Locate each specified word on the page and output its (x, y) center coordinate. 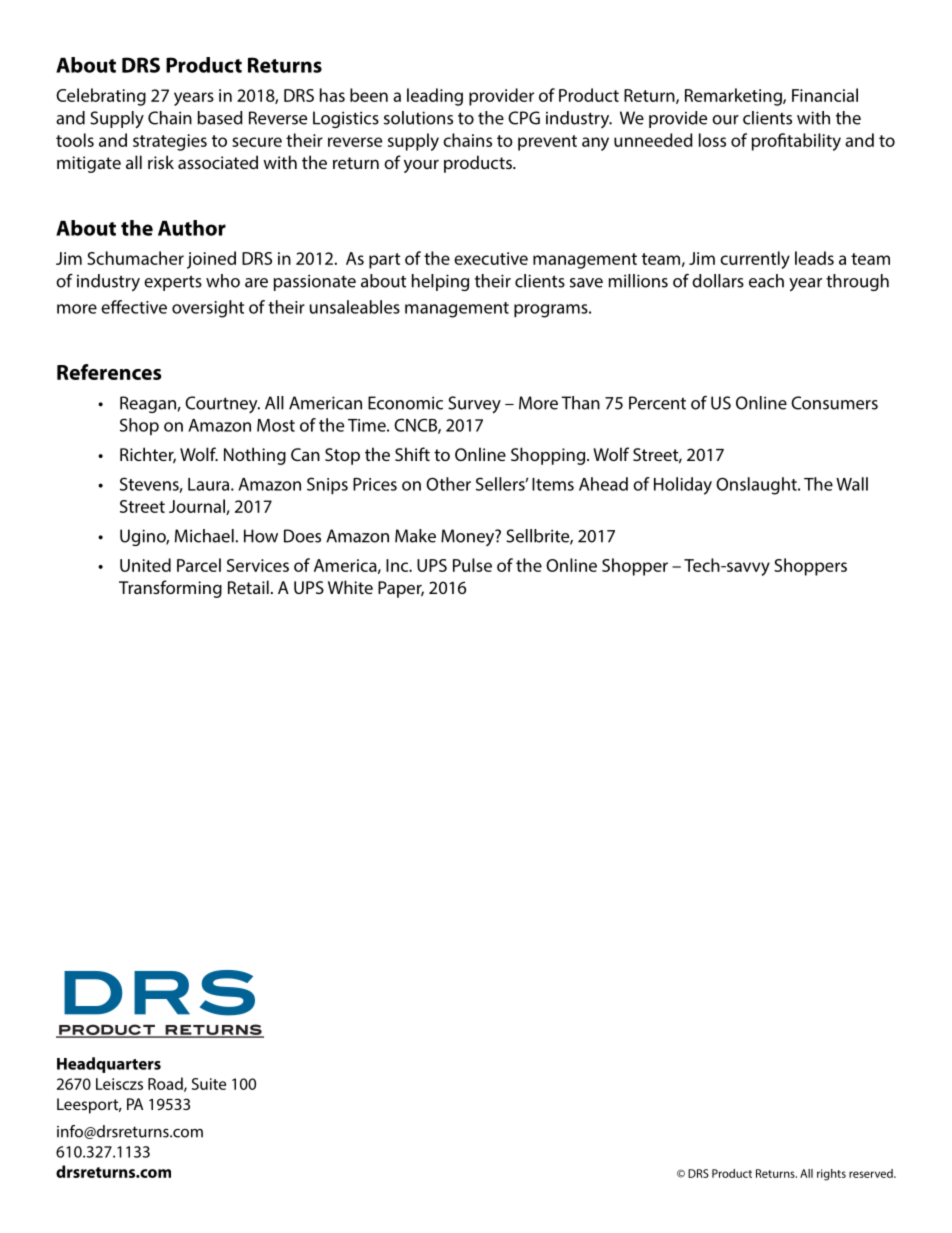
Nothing (255, 456)
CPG (524, 118)
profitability (796, 142)
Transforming (170, 589)
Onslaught (757, 486)
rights (831, 1175)
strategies (170, 142)
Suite (209, 1084)
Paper (401, 589)
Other (448, 484)
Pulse (472, 565)
